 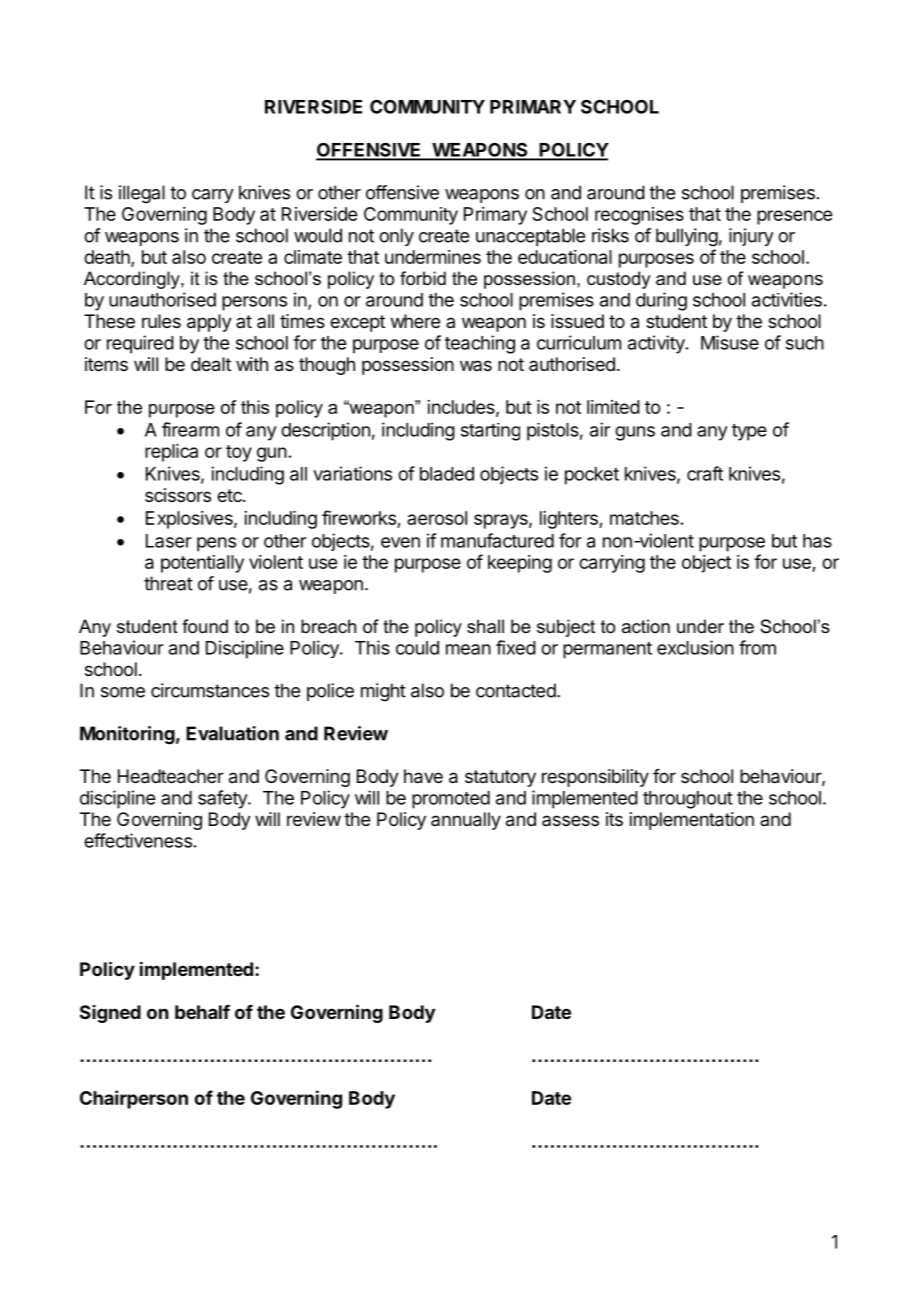 What do you see at coordinates (468, 649) in the screenshot?
I see `mean` at bounding box center [468, 649].
